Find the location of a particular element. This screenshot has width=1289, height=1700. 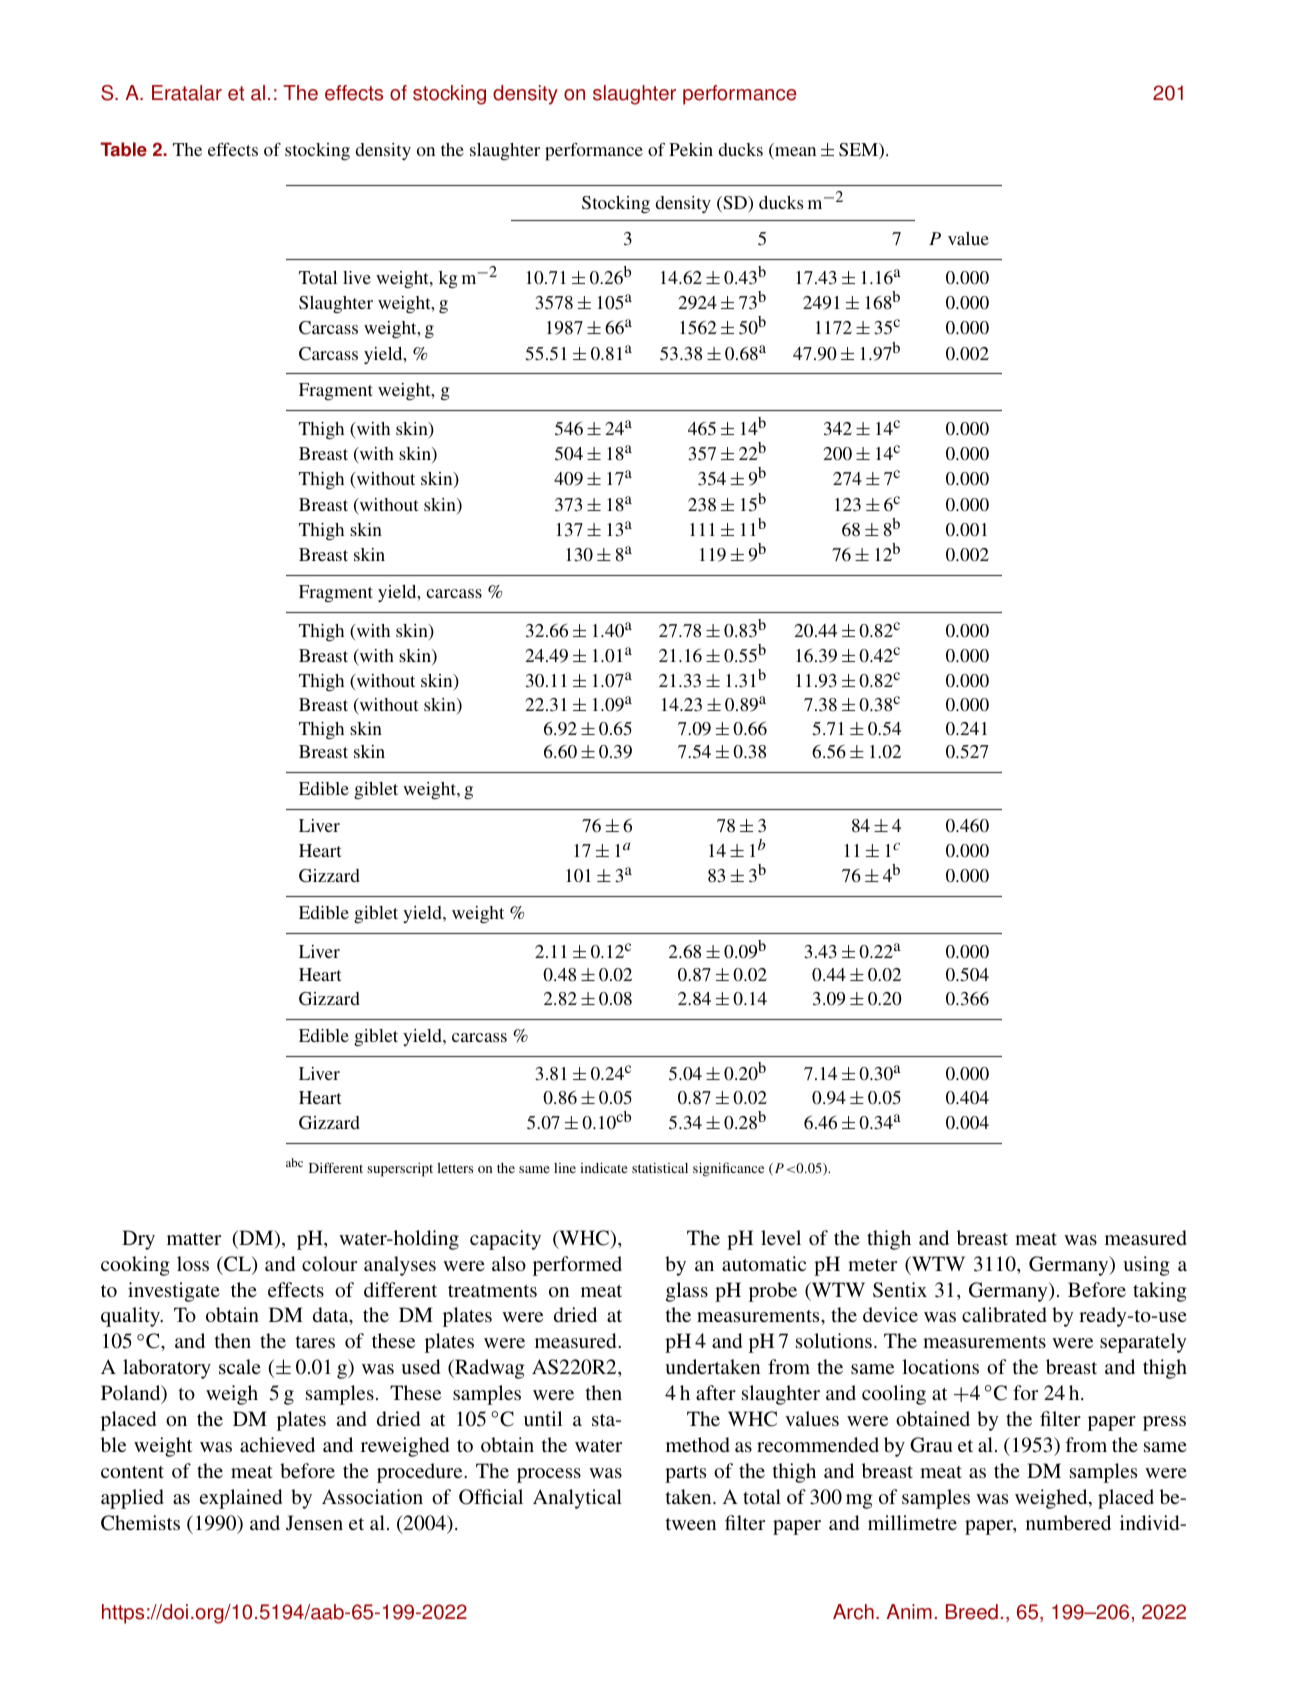

Analytical is located at coordinates (577, 1499).
